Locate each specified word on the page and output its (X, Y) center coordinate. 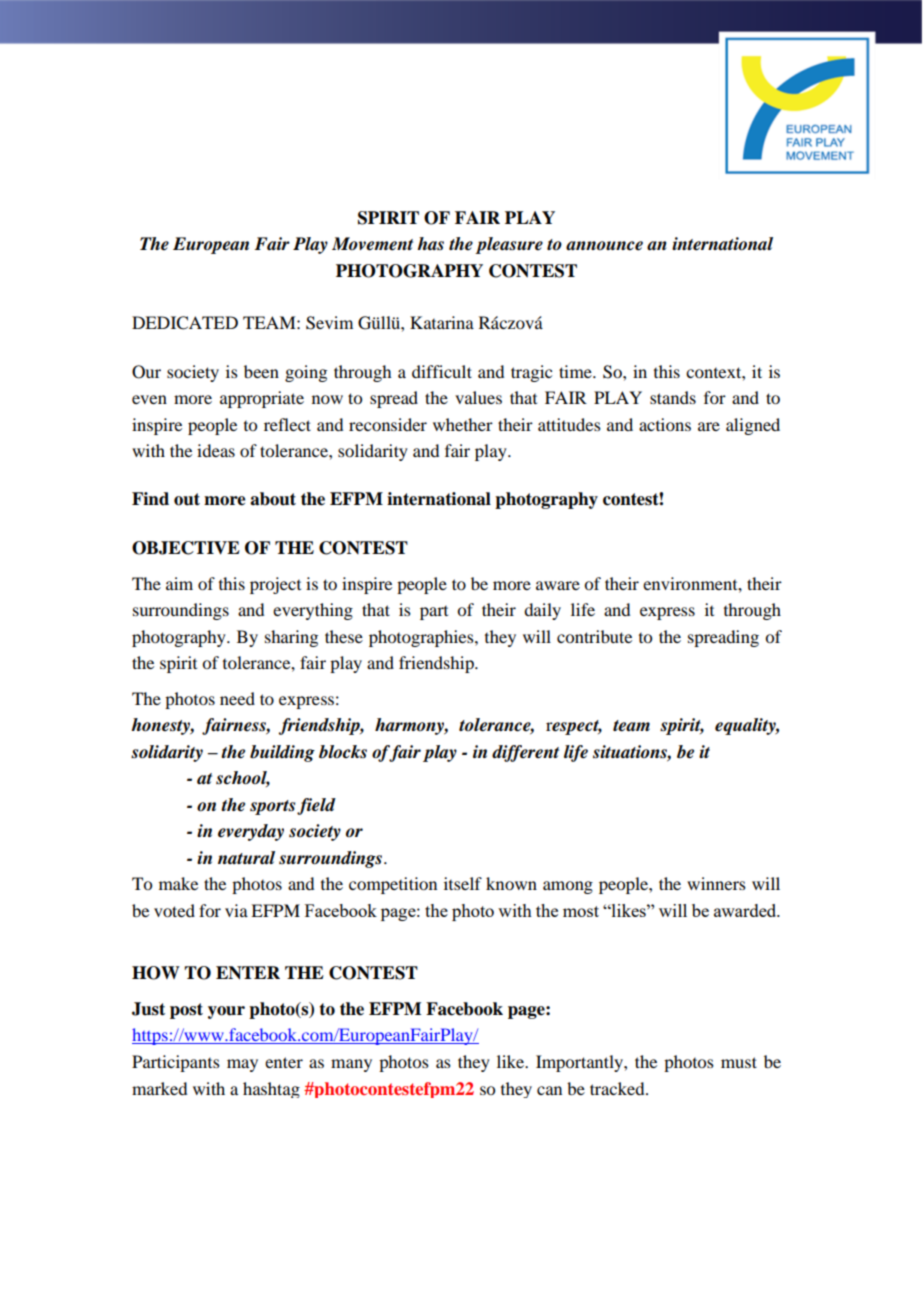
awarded (746, 910)
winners (716, 883)
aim (179, 583)
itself (463, 883)
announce (604, 246)
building (282, 753)
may (242, 1065)
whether (463, 424)
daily (542, 611)
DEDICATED (185, 323)
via (236, 910)
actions (665, 424)
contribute (594, 636)
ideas (216, 450)
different (525, 753)
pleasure (509, 245)
